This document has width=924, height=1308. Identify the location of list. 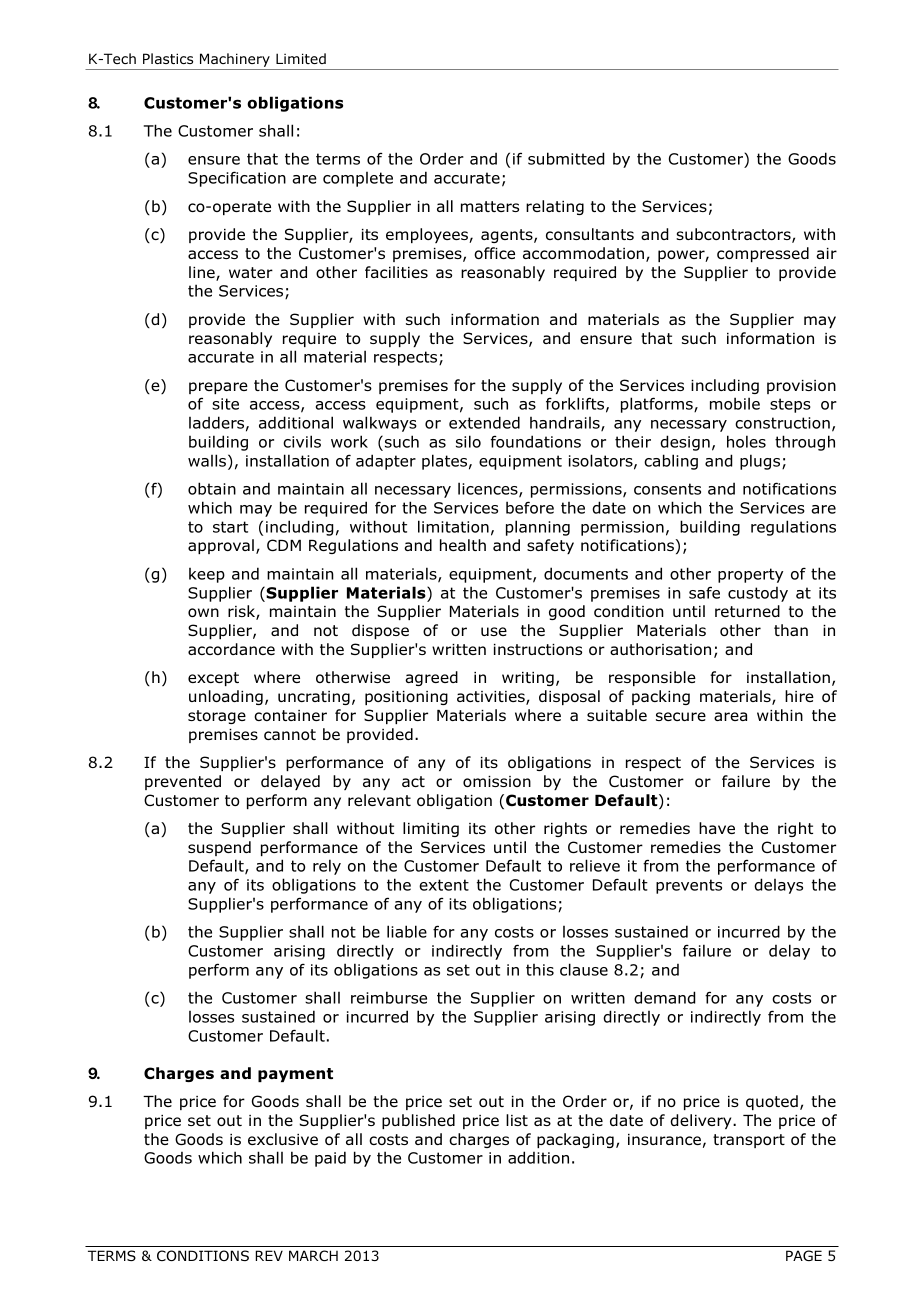
(517, 1120).
